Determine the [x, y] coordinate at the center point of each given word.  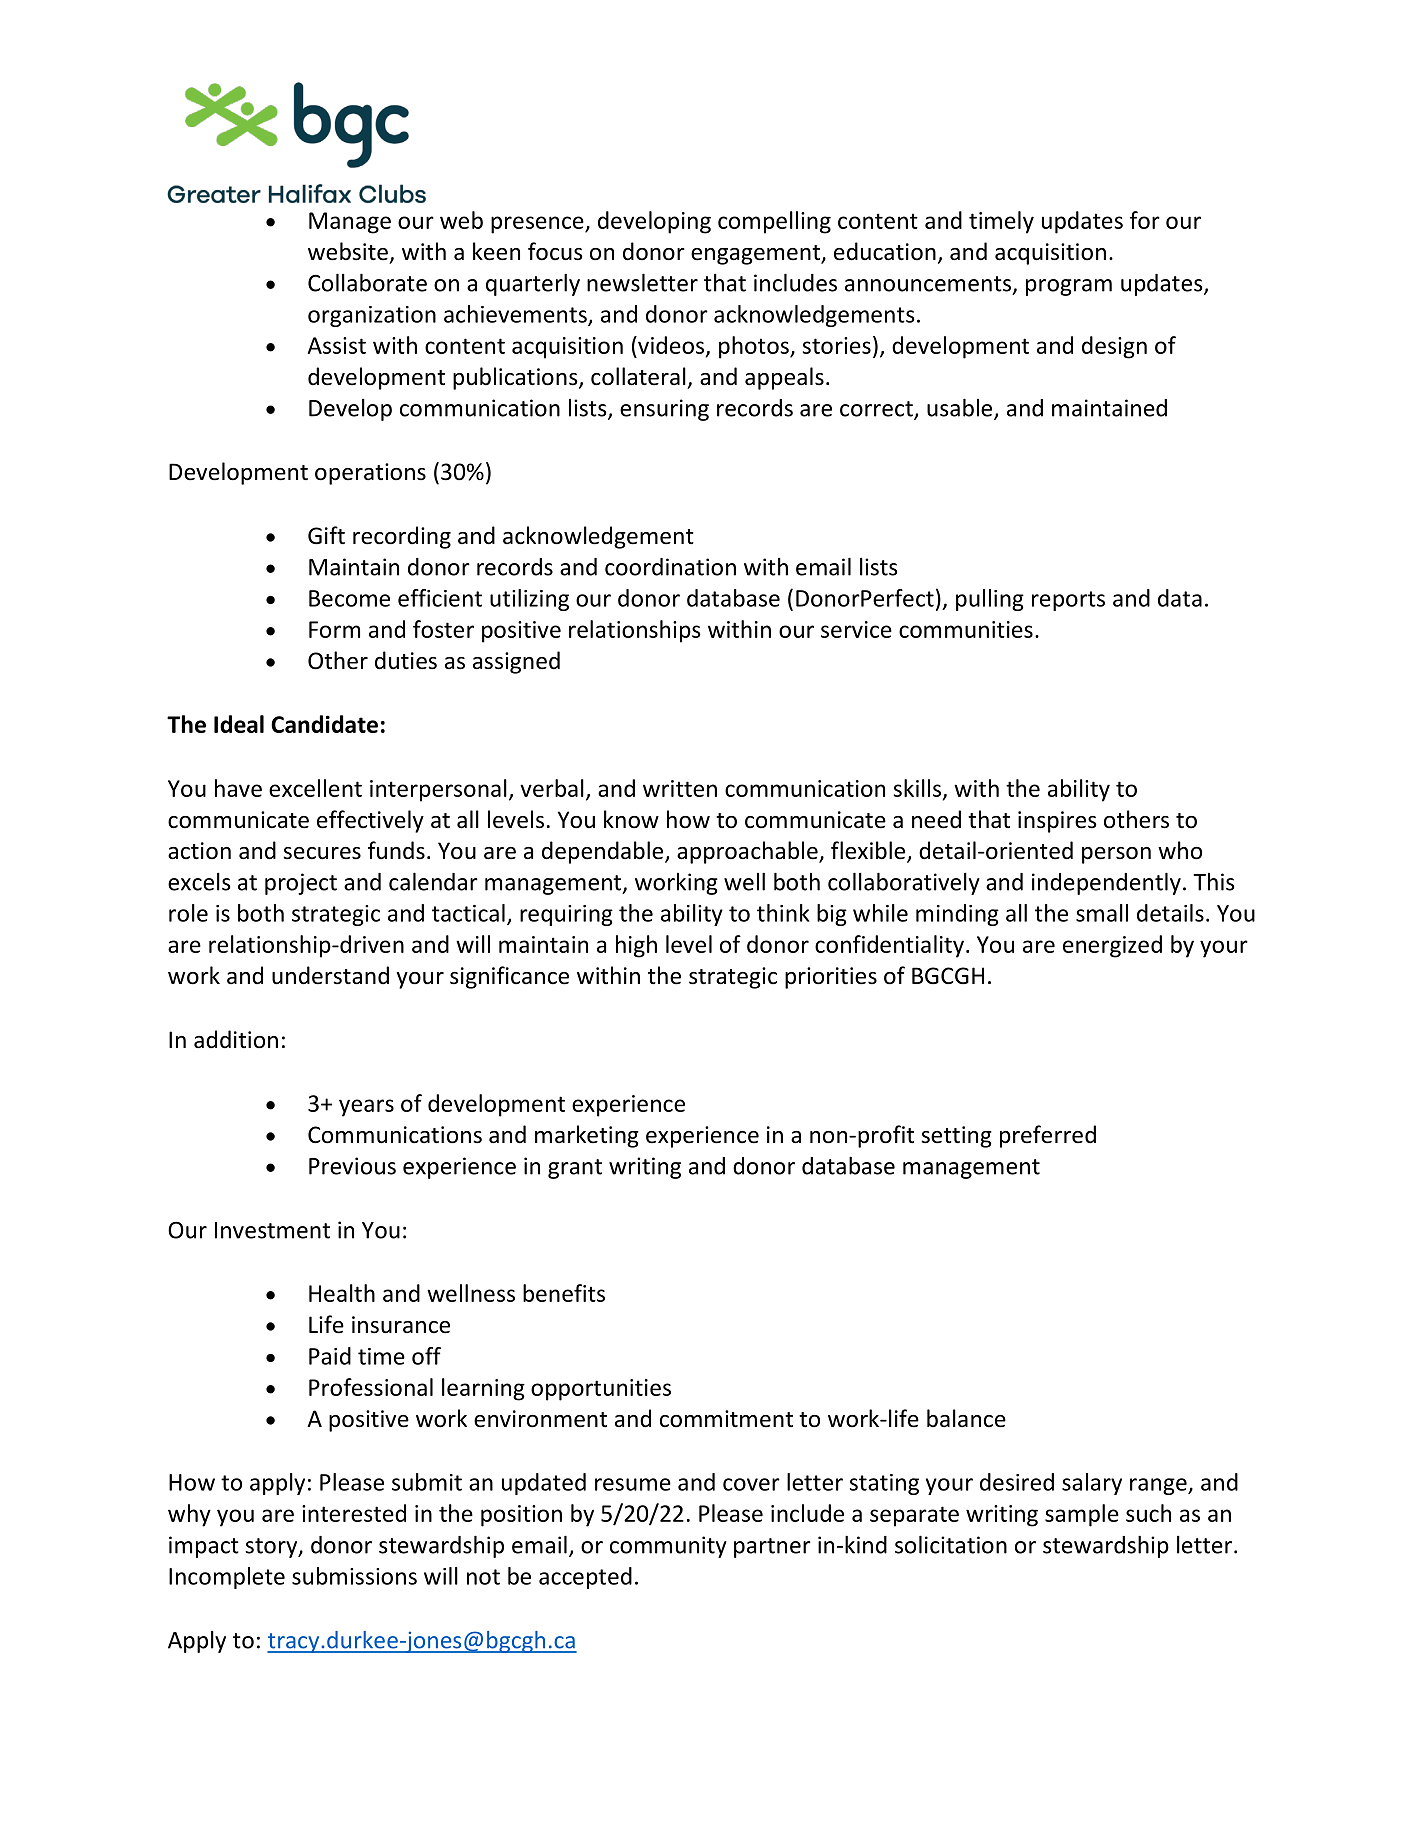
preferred [1048, 1136]
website [348, 251]
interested [354, 1513]
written [680, 788]
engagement [756, 255]
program [1069, 287]
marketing [587, 1136]
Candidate [324, 724]
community [668, 1547]
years [366, 1108]
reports [1068, 601]
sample [1082, 1515]
